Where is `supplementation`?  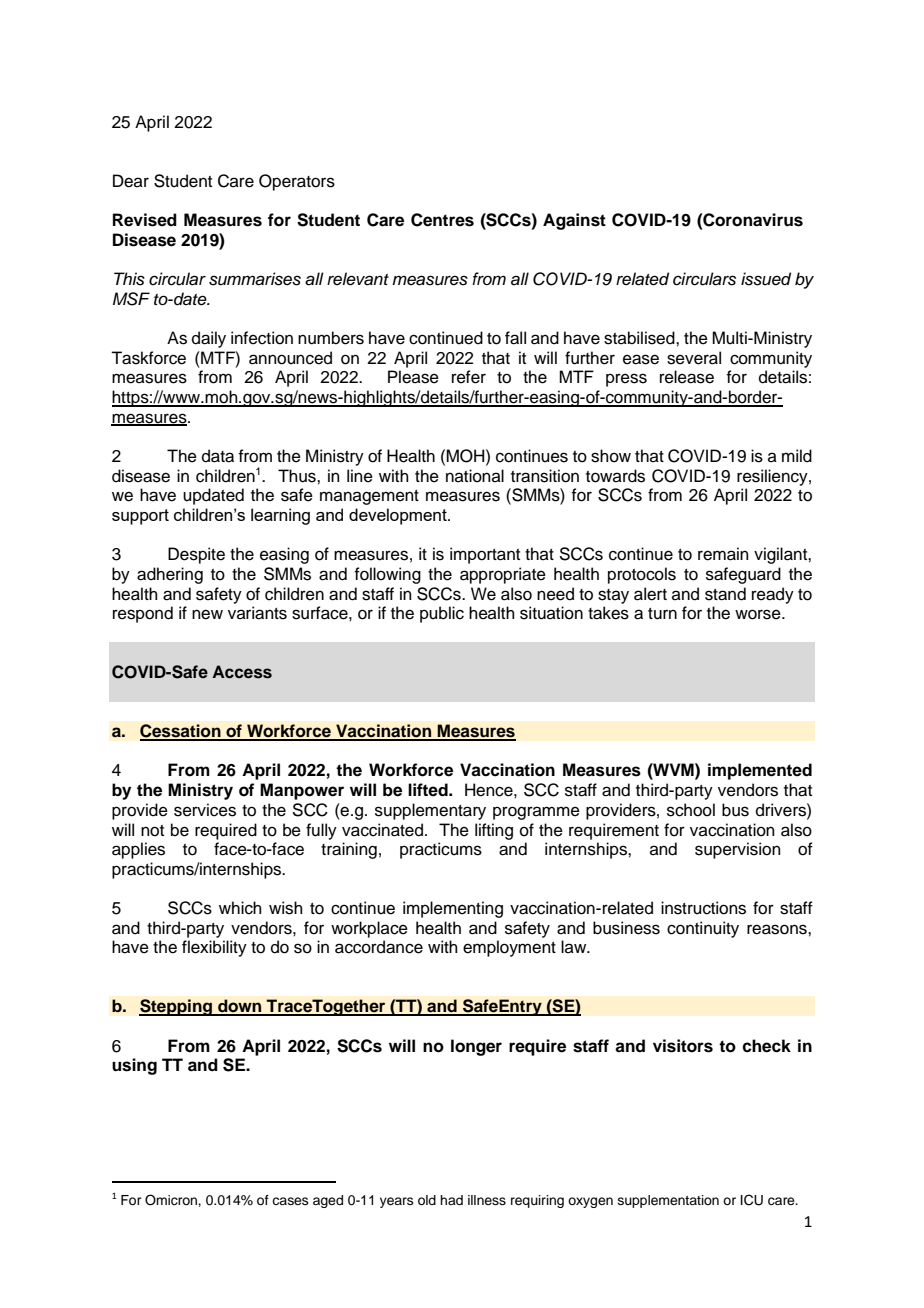 supplementation is located at coordinates (668, 1201).
